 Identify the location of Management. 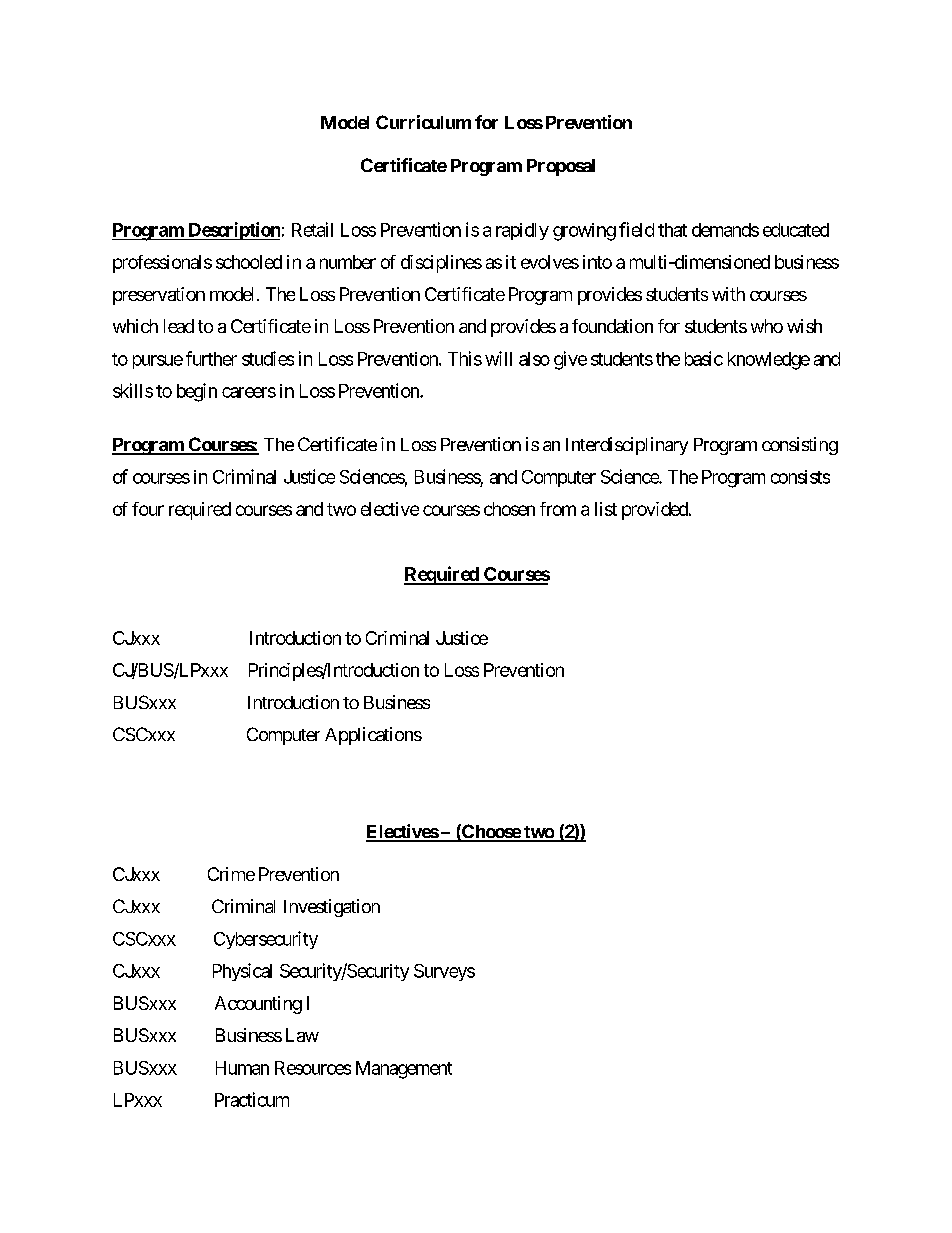
(404, 1070).
